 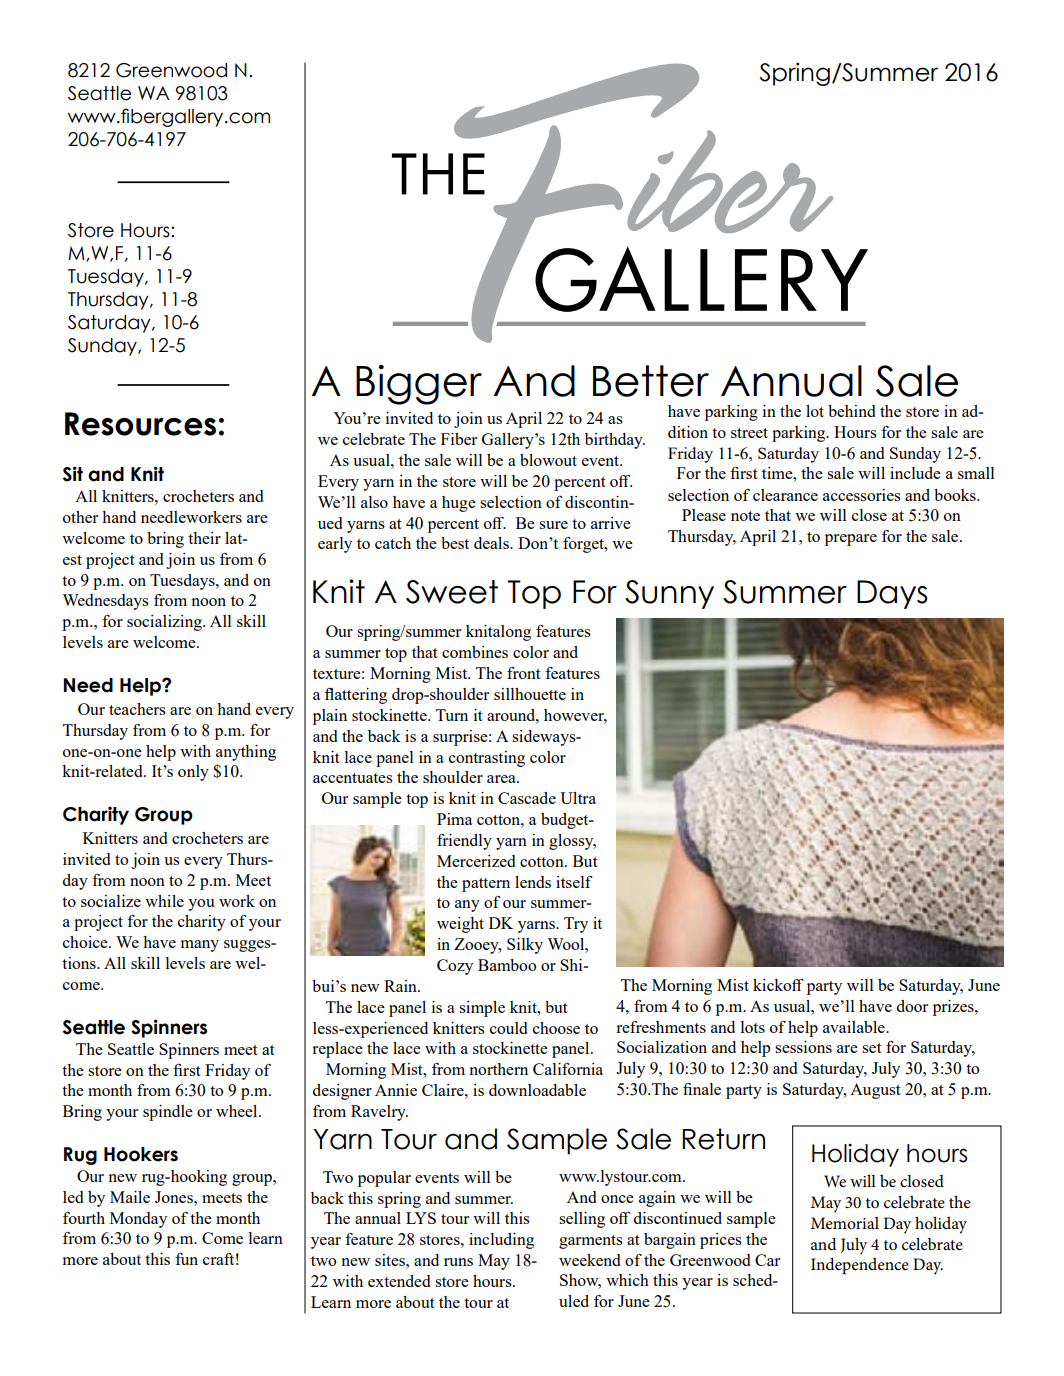 I want to click on Resources, so click(x=140, y=424).
